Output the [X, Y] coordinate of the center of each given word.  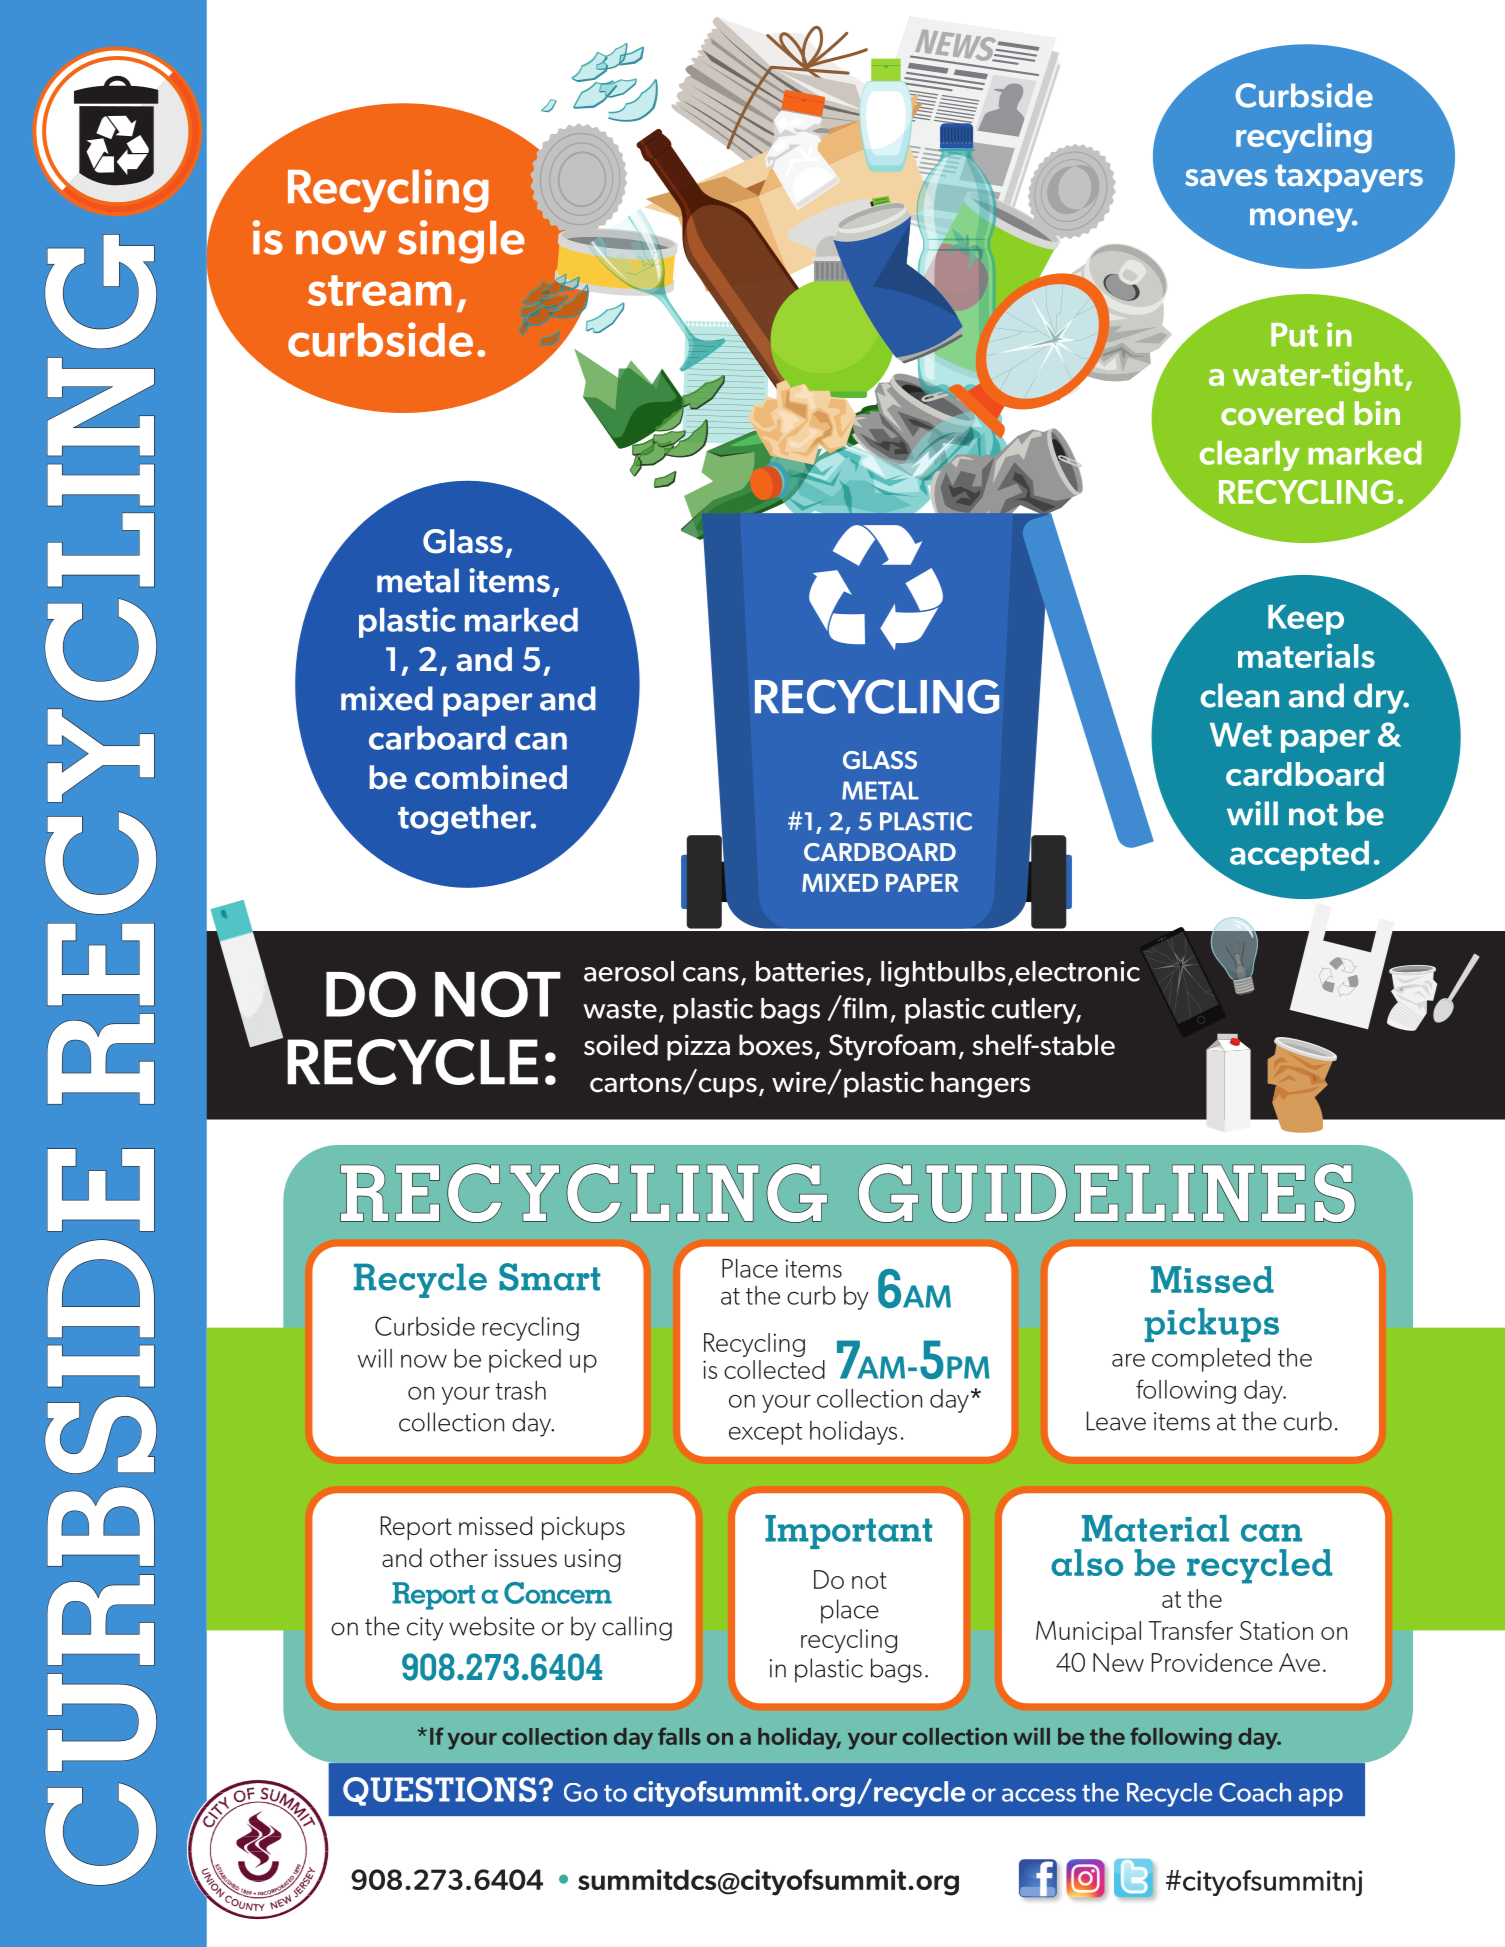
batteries [810, 971]
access [1039, 1795]
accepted [1299, 856]
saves [1226, 177]
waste [620, 1009]
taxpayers [1349, 179]
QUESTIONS [440, 1791]
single [461, 242]
